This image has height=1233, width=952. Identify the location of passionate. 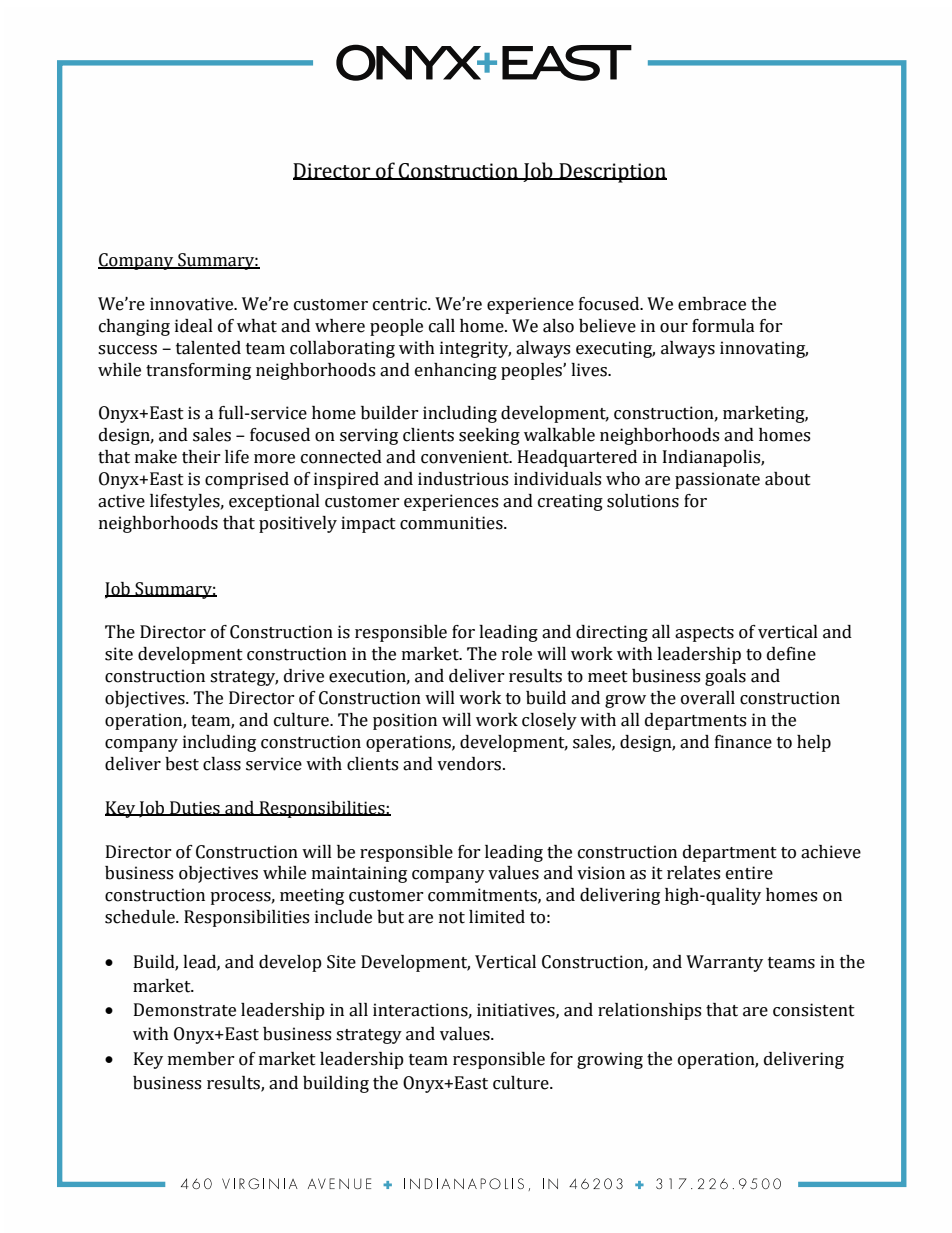
(717, 480).
